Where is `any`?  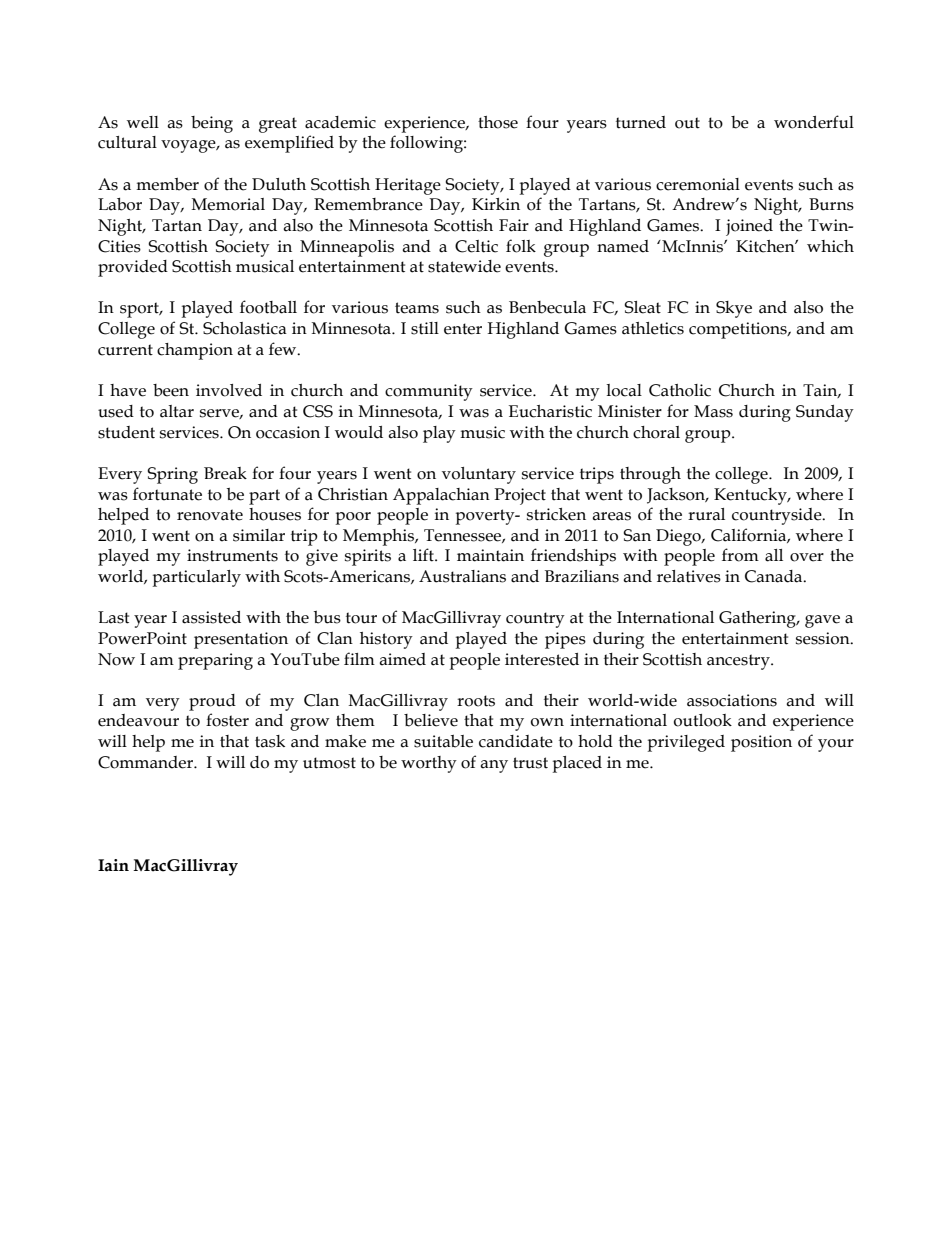 any is located at coordinates (494, 766).
